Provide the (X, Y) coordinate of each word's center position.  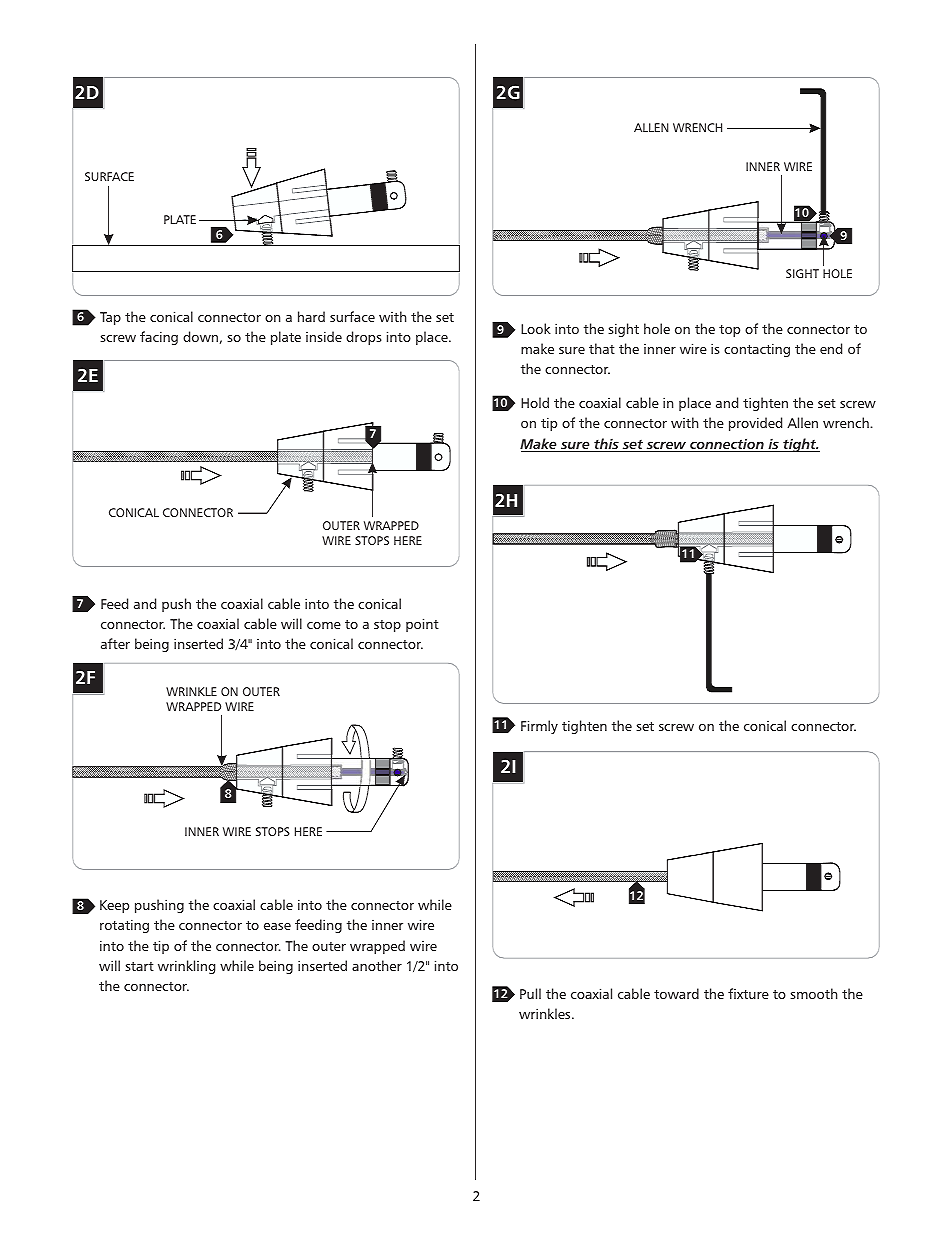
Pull (530, 993)
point (422, 625)
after (115, 643)
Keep (114, 906)
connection (727, 445)
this (606, 445)
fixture (748, 993)
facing (159, 338)
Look (536, 328)
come (324, 625)
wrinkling (186, 967)
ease (277, 926)
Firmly (539, 727)
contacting (757, 350)
